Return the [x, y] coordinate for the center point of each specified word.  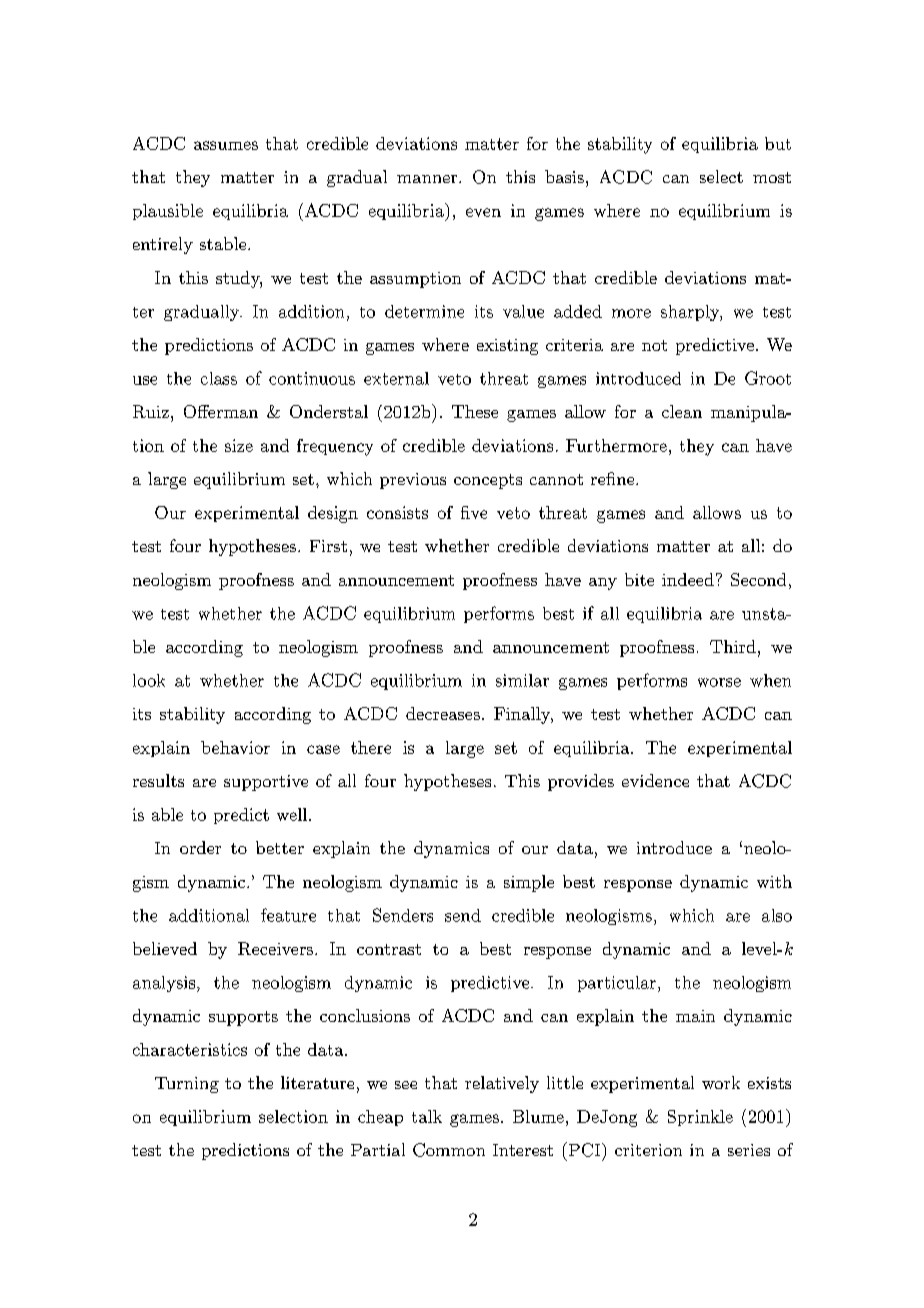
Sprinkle [700, 1118]
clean [682, 411]
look [149, 680]
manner [428, 179]
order [200, 847]
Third [733, 646]
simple [529, 883]
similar [522, 680]
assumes [226, 145]
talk [427, 1116]
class [219, 378]
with [774, 881]
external [396, 378]
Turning [187, 1085]
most [772, 177]
